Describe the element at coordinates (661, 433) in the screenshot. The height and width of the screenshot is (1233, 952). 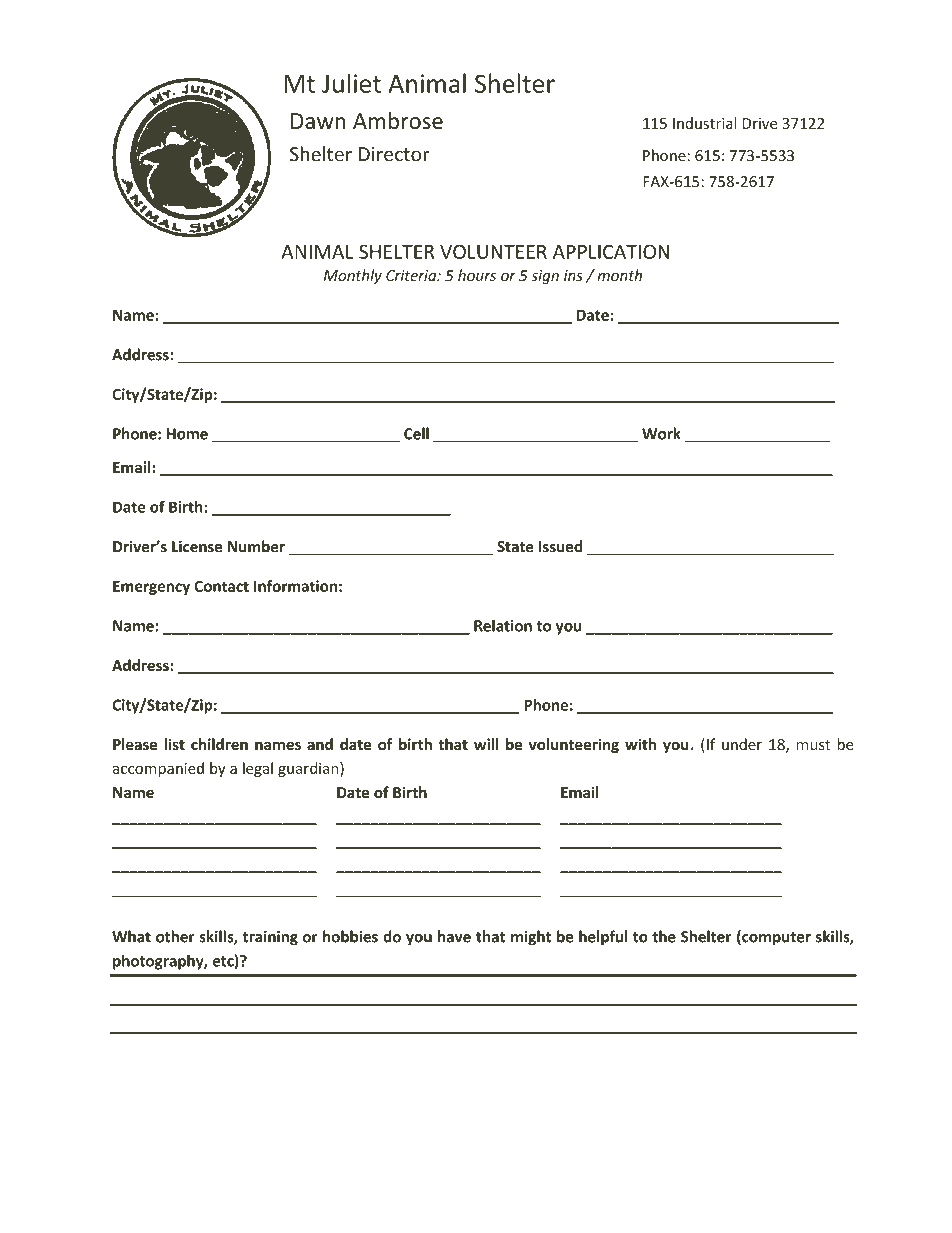
I see `Work` at that location.
